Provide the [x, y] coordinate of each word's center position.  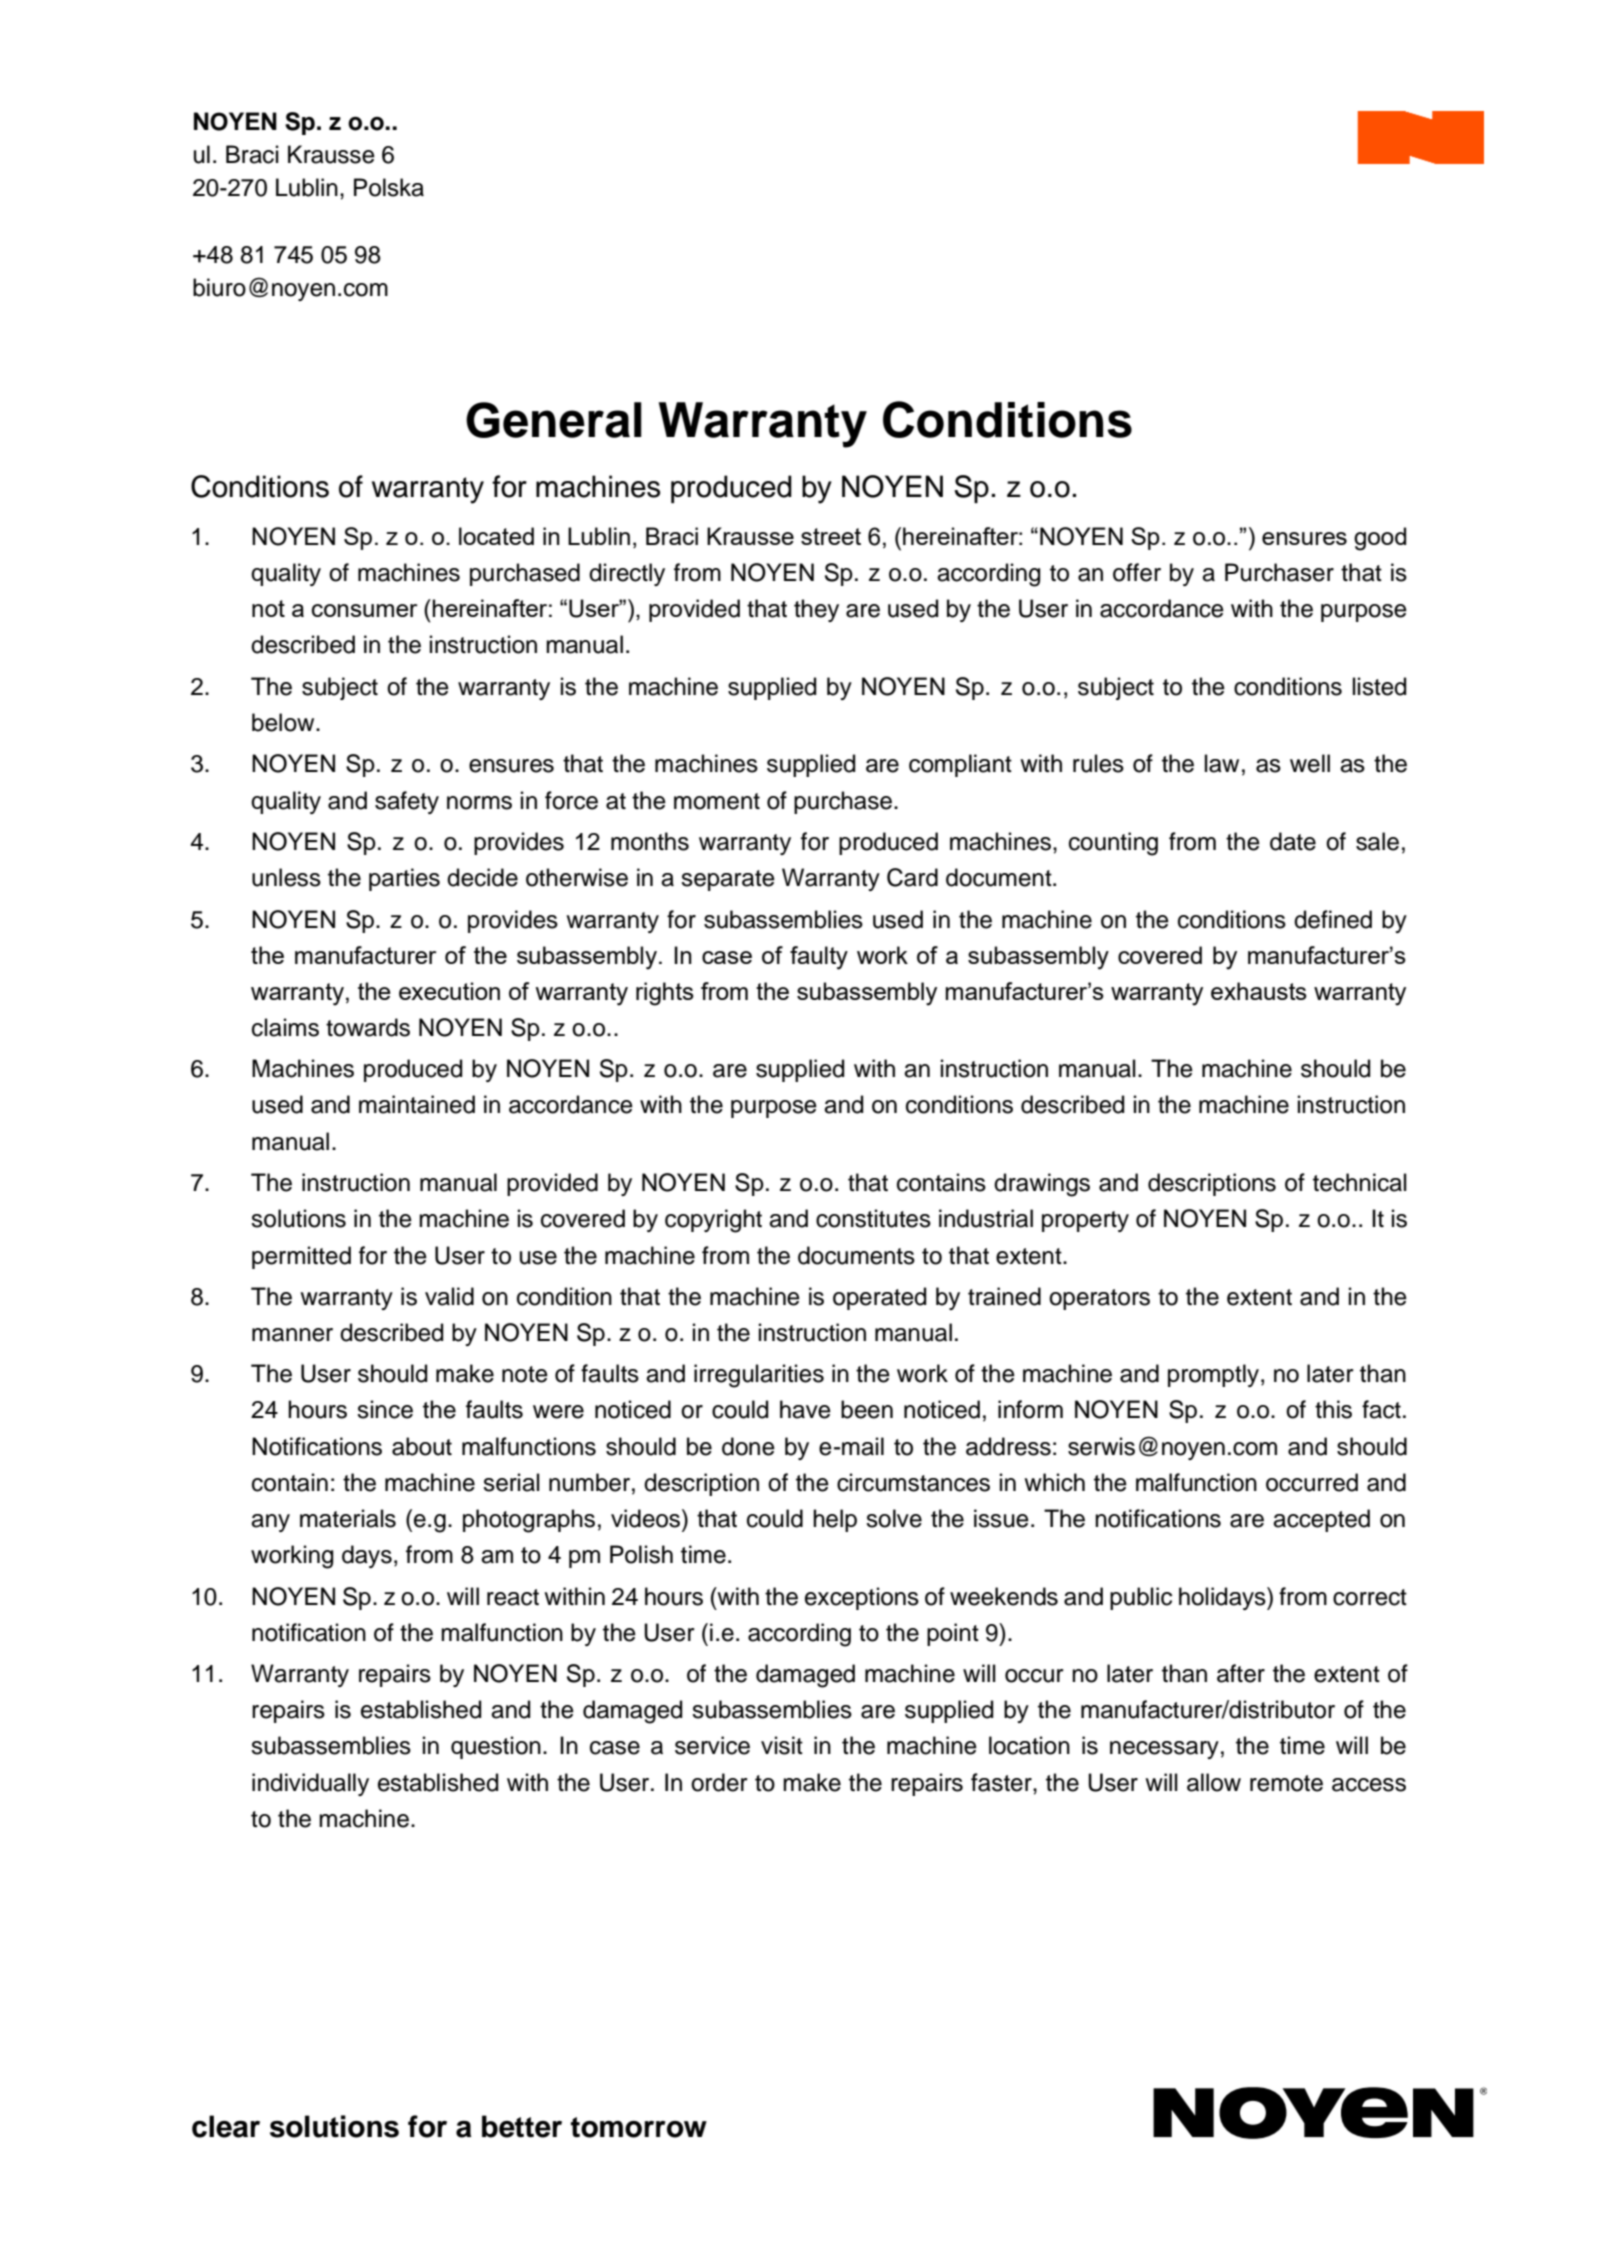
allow [1214, 1782]
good [1380, 539]
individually [310, 1784]
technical [1360, 1182]
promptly [1215, 1375]
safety [407, 802]
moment [717, 801]
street [831, 536]
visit [782, 1745]
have [805, 1409]
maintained [417, 1104]
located [496, 536]
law [1222, 763]
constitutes [873, 1218]
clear [226, 2126]
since [385, 1409]
